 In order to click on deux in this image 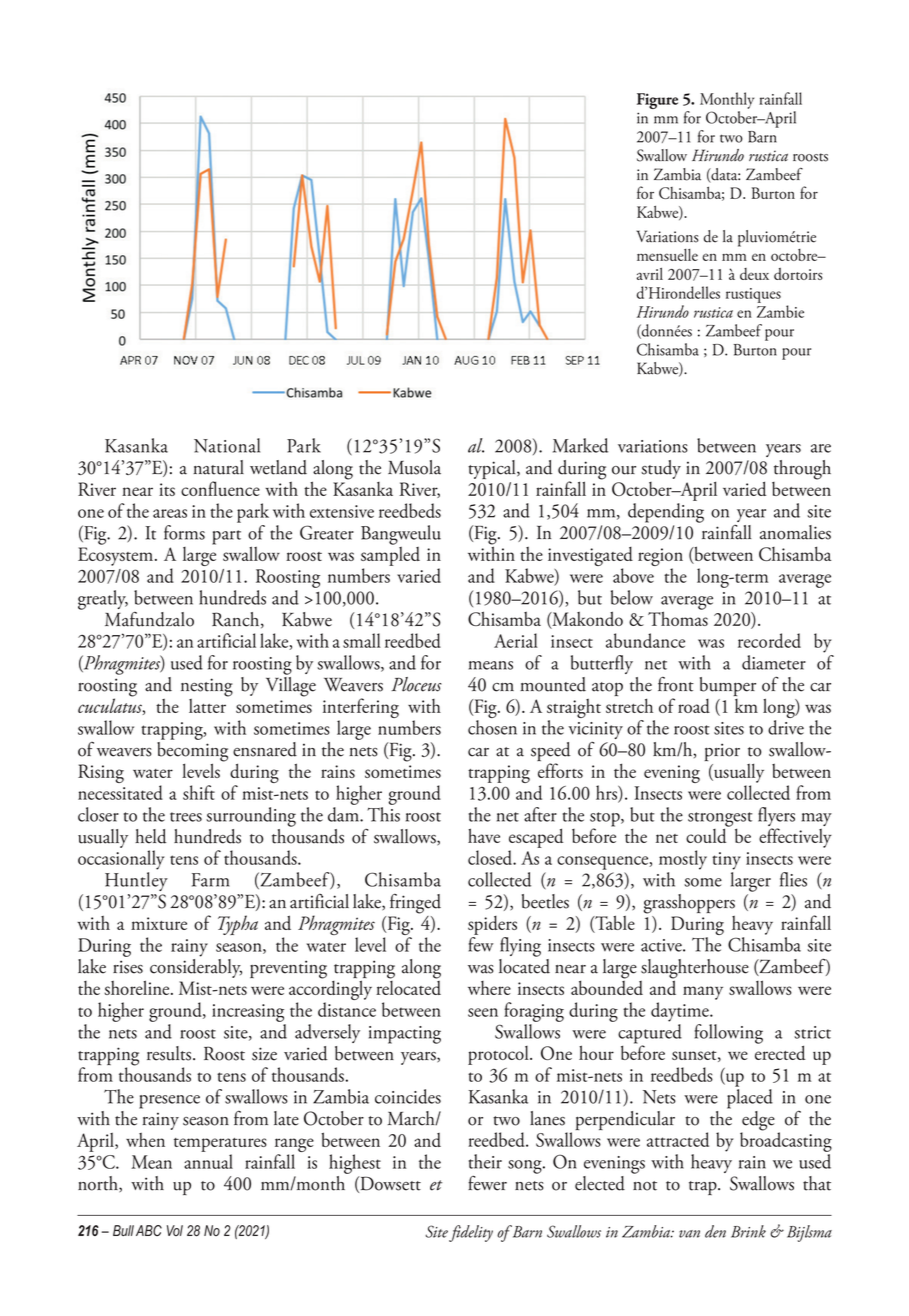, I will do `click(754, 274)`.
